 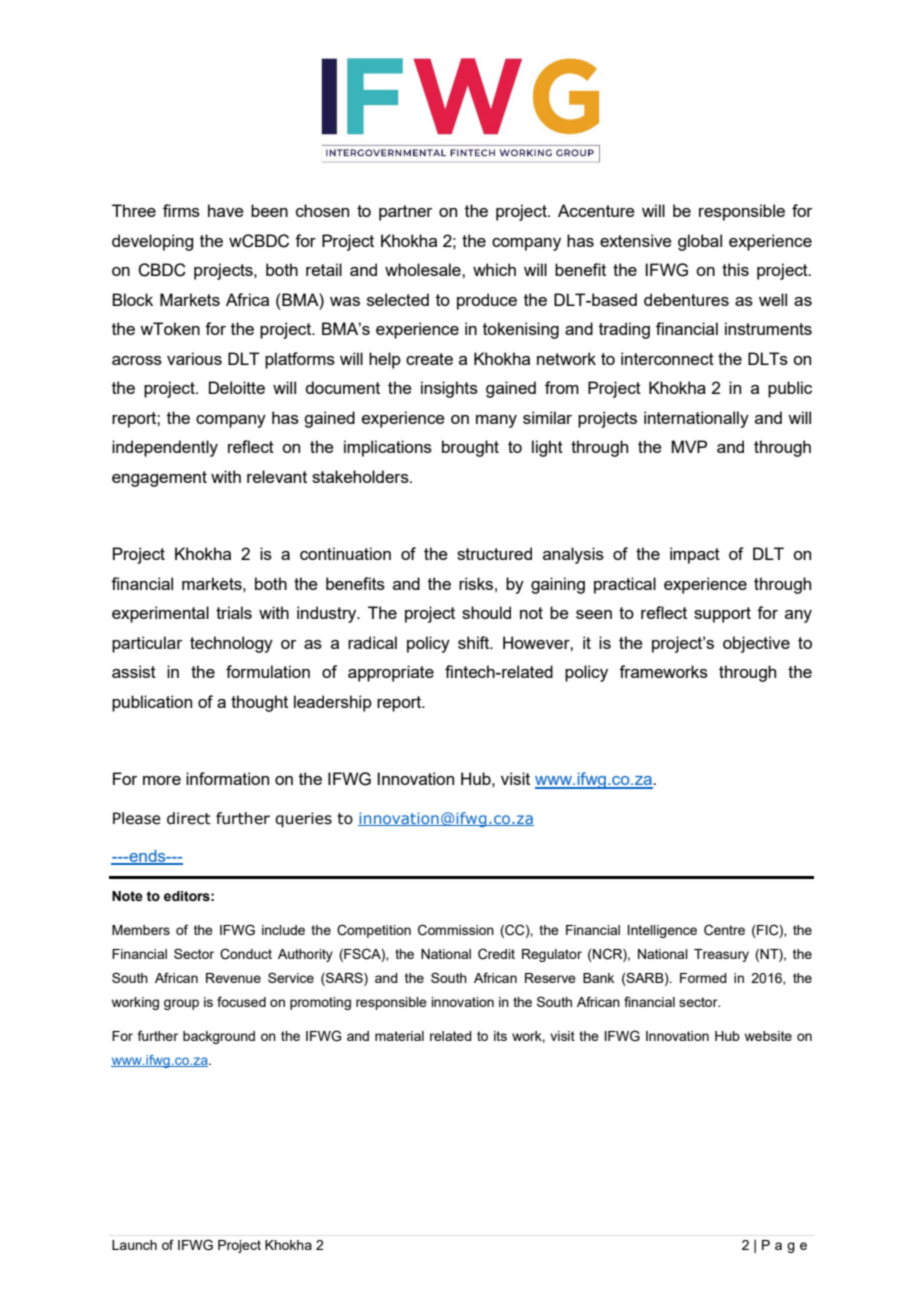 What do you see at coordinates (703, 978) in the screenshot?
I see `Formed` at bounding box center [703, 978].
